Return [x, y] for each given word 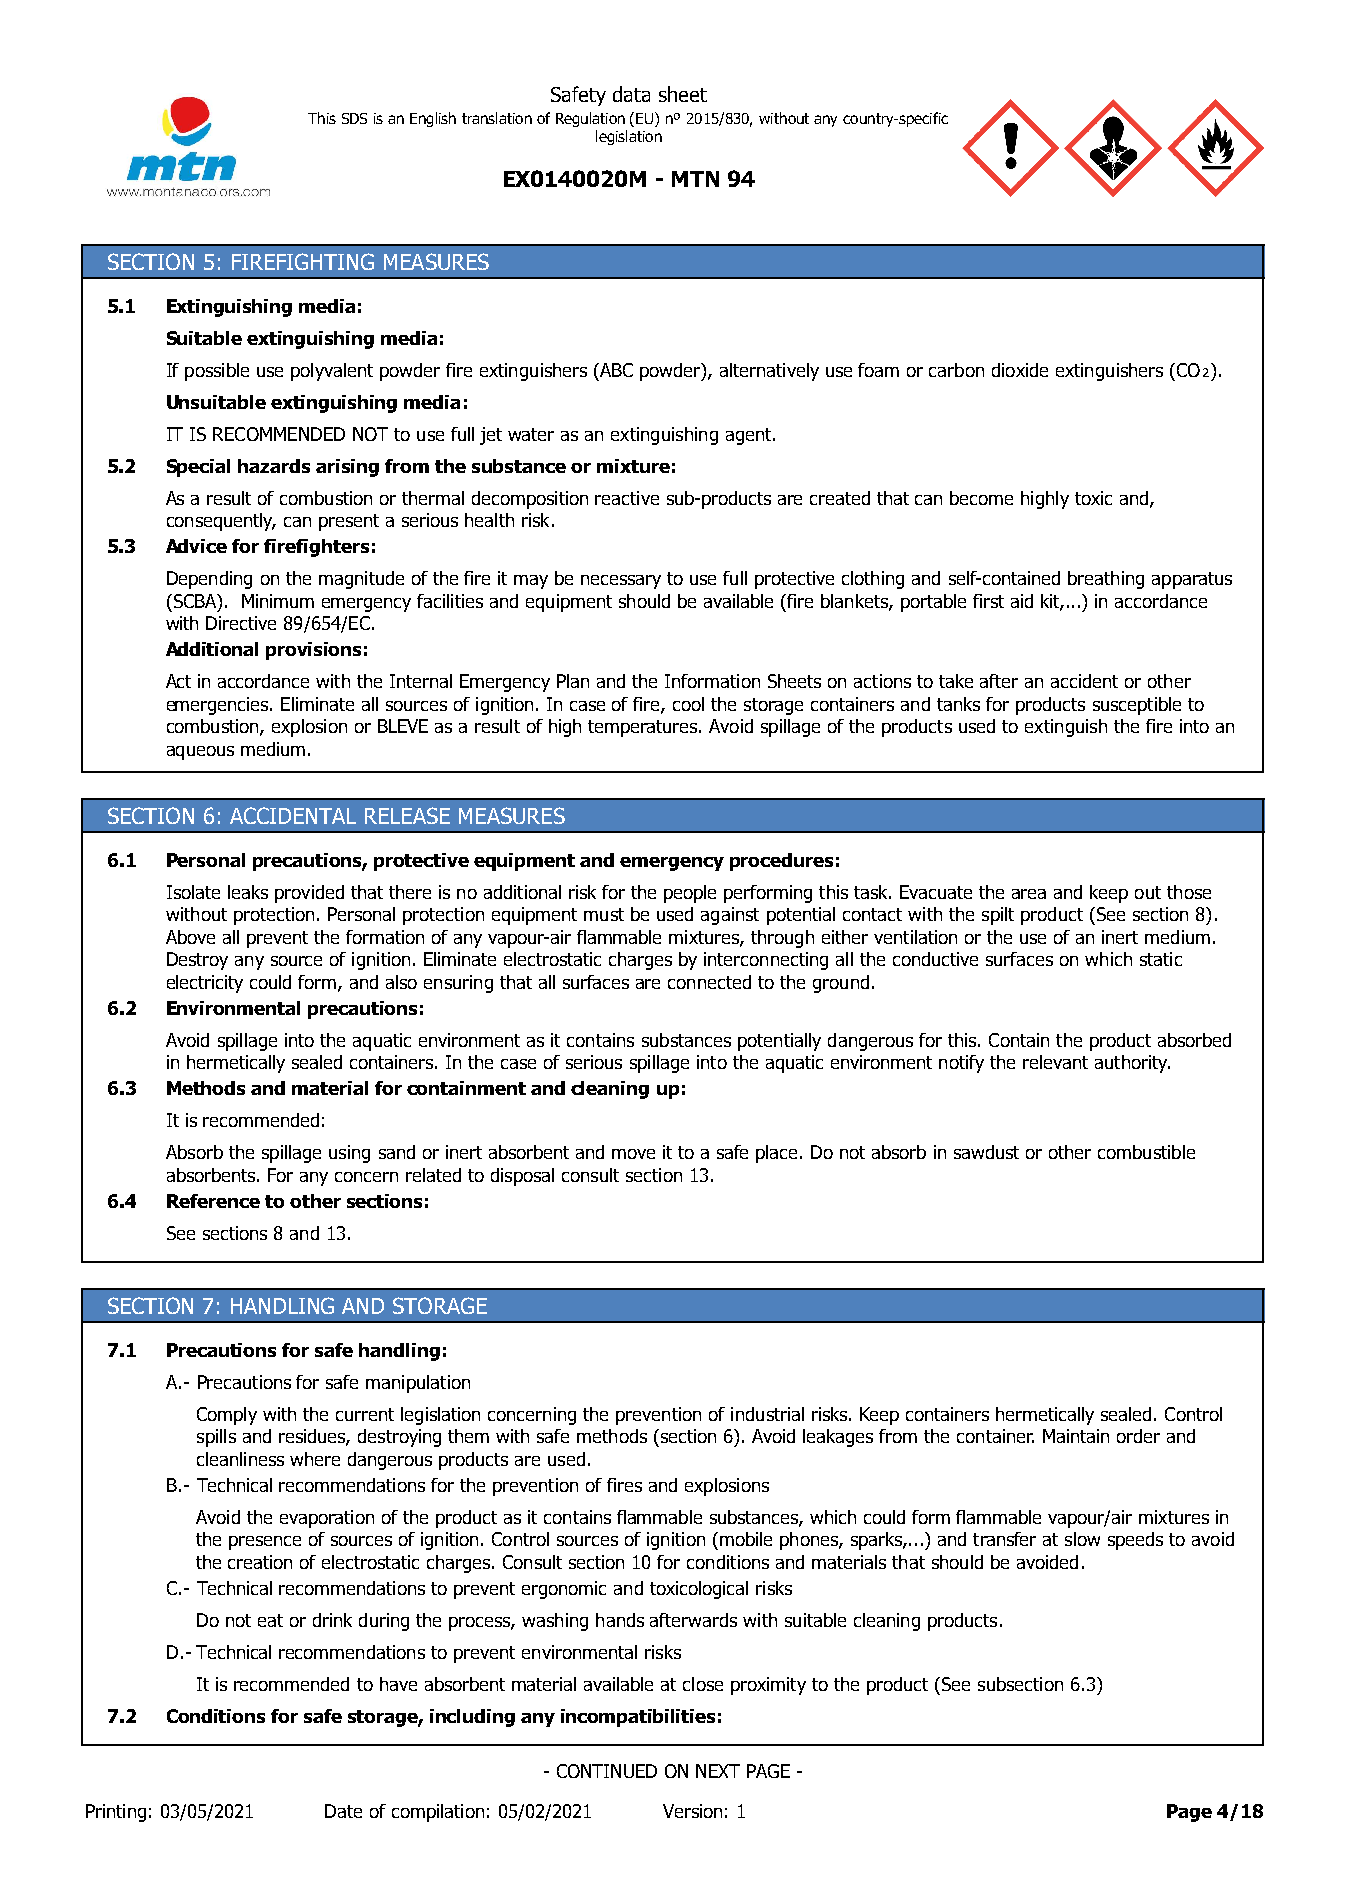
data [631, 94]
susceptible [1137, 706]
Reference [213, 1201]
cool [688, 704]
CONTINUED [607, 1771]
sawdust [986, 1152]
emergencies [219, 706]
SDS [354, 118]
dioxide [1020, 370]
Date [343, 1811]
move [633, 1154]
